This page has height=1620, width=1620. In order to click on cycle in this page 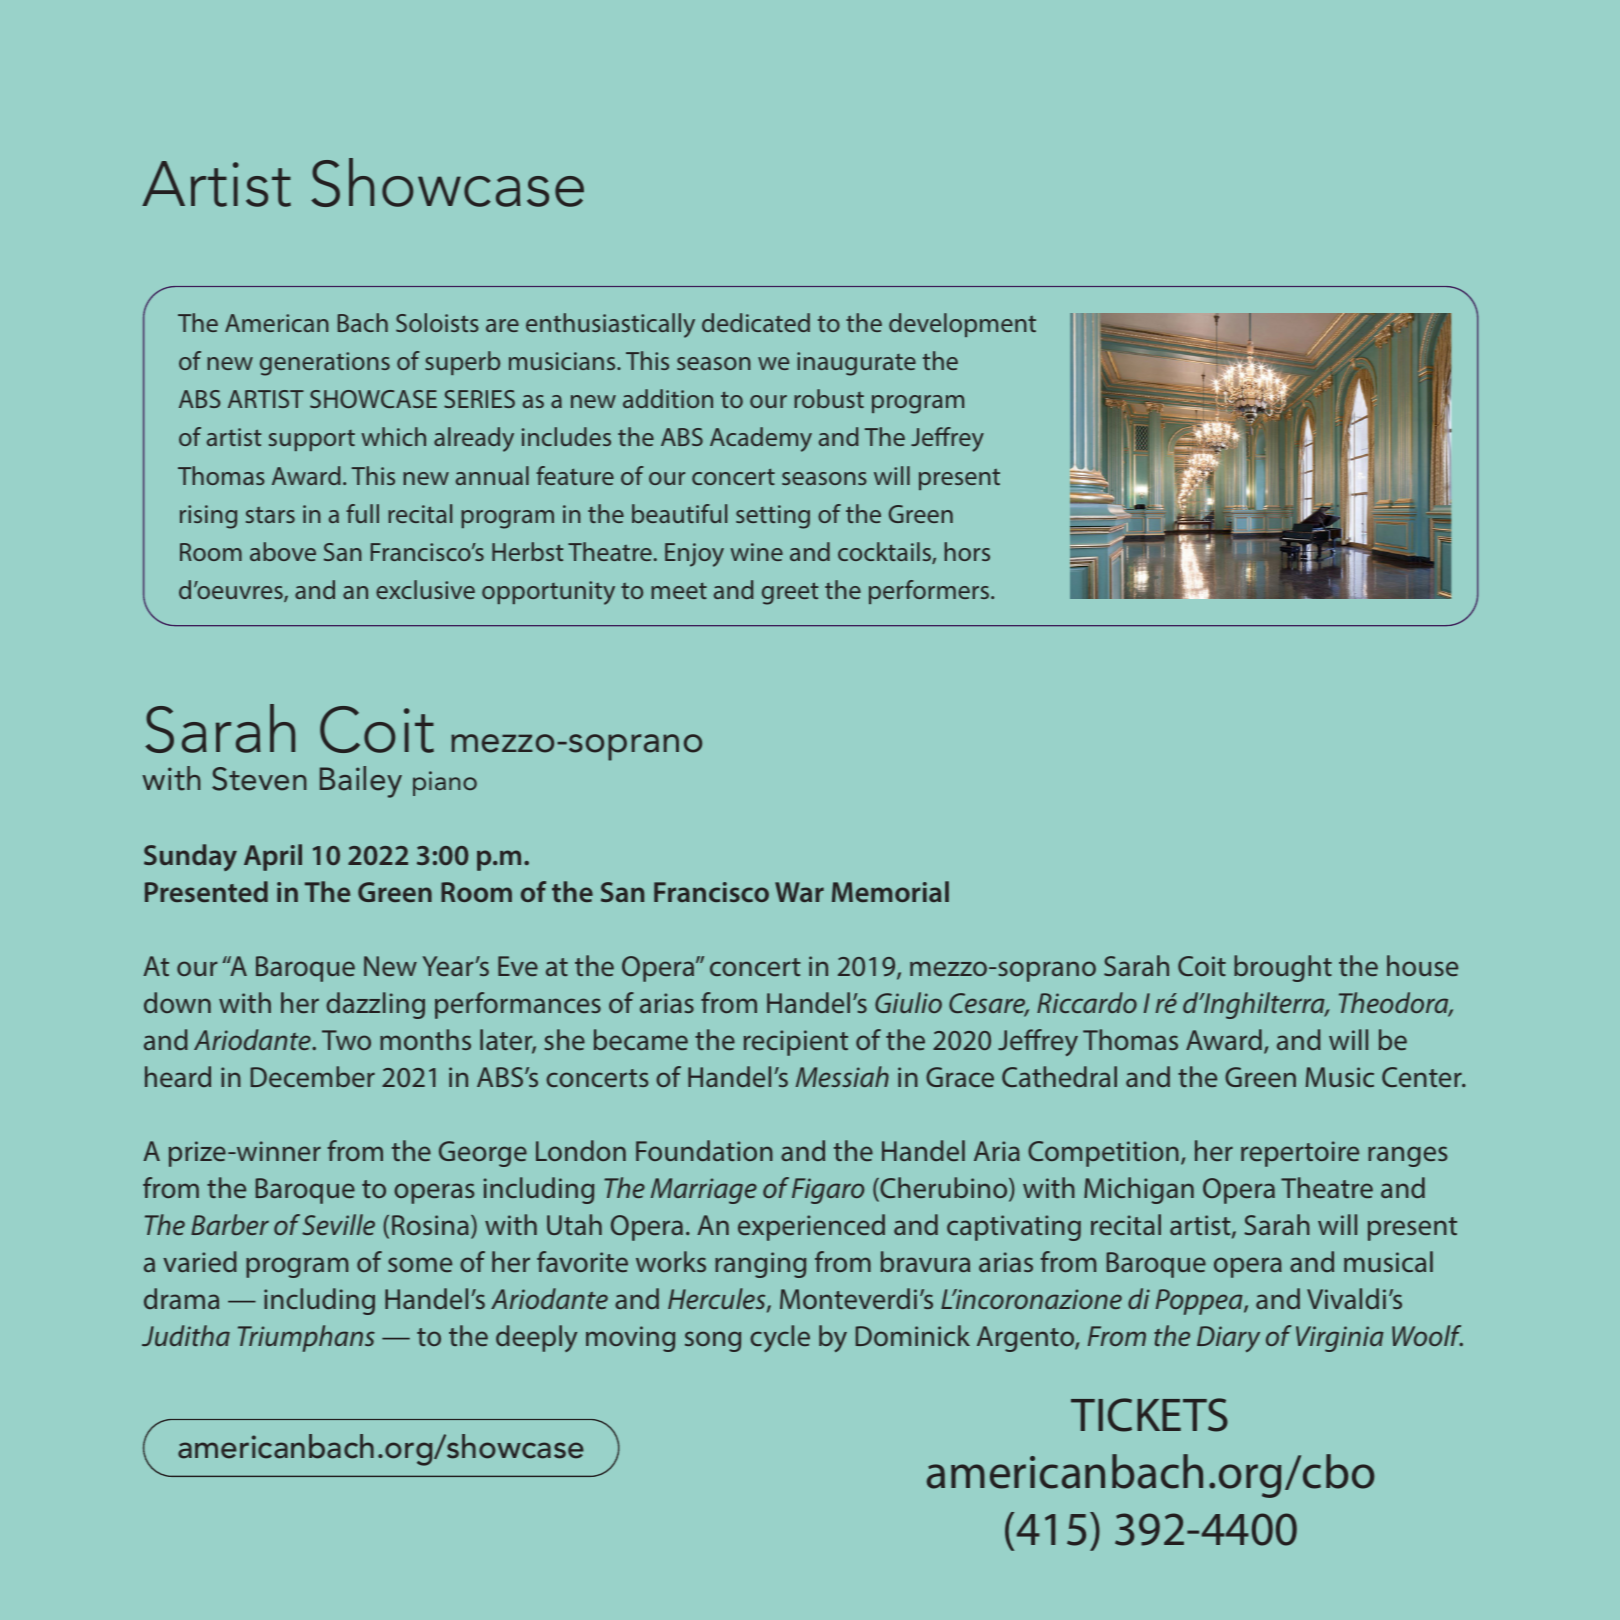, I will do `click(780, 1338)`.
